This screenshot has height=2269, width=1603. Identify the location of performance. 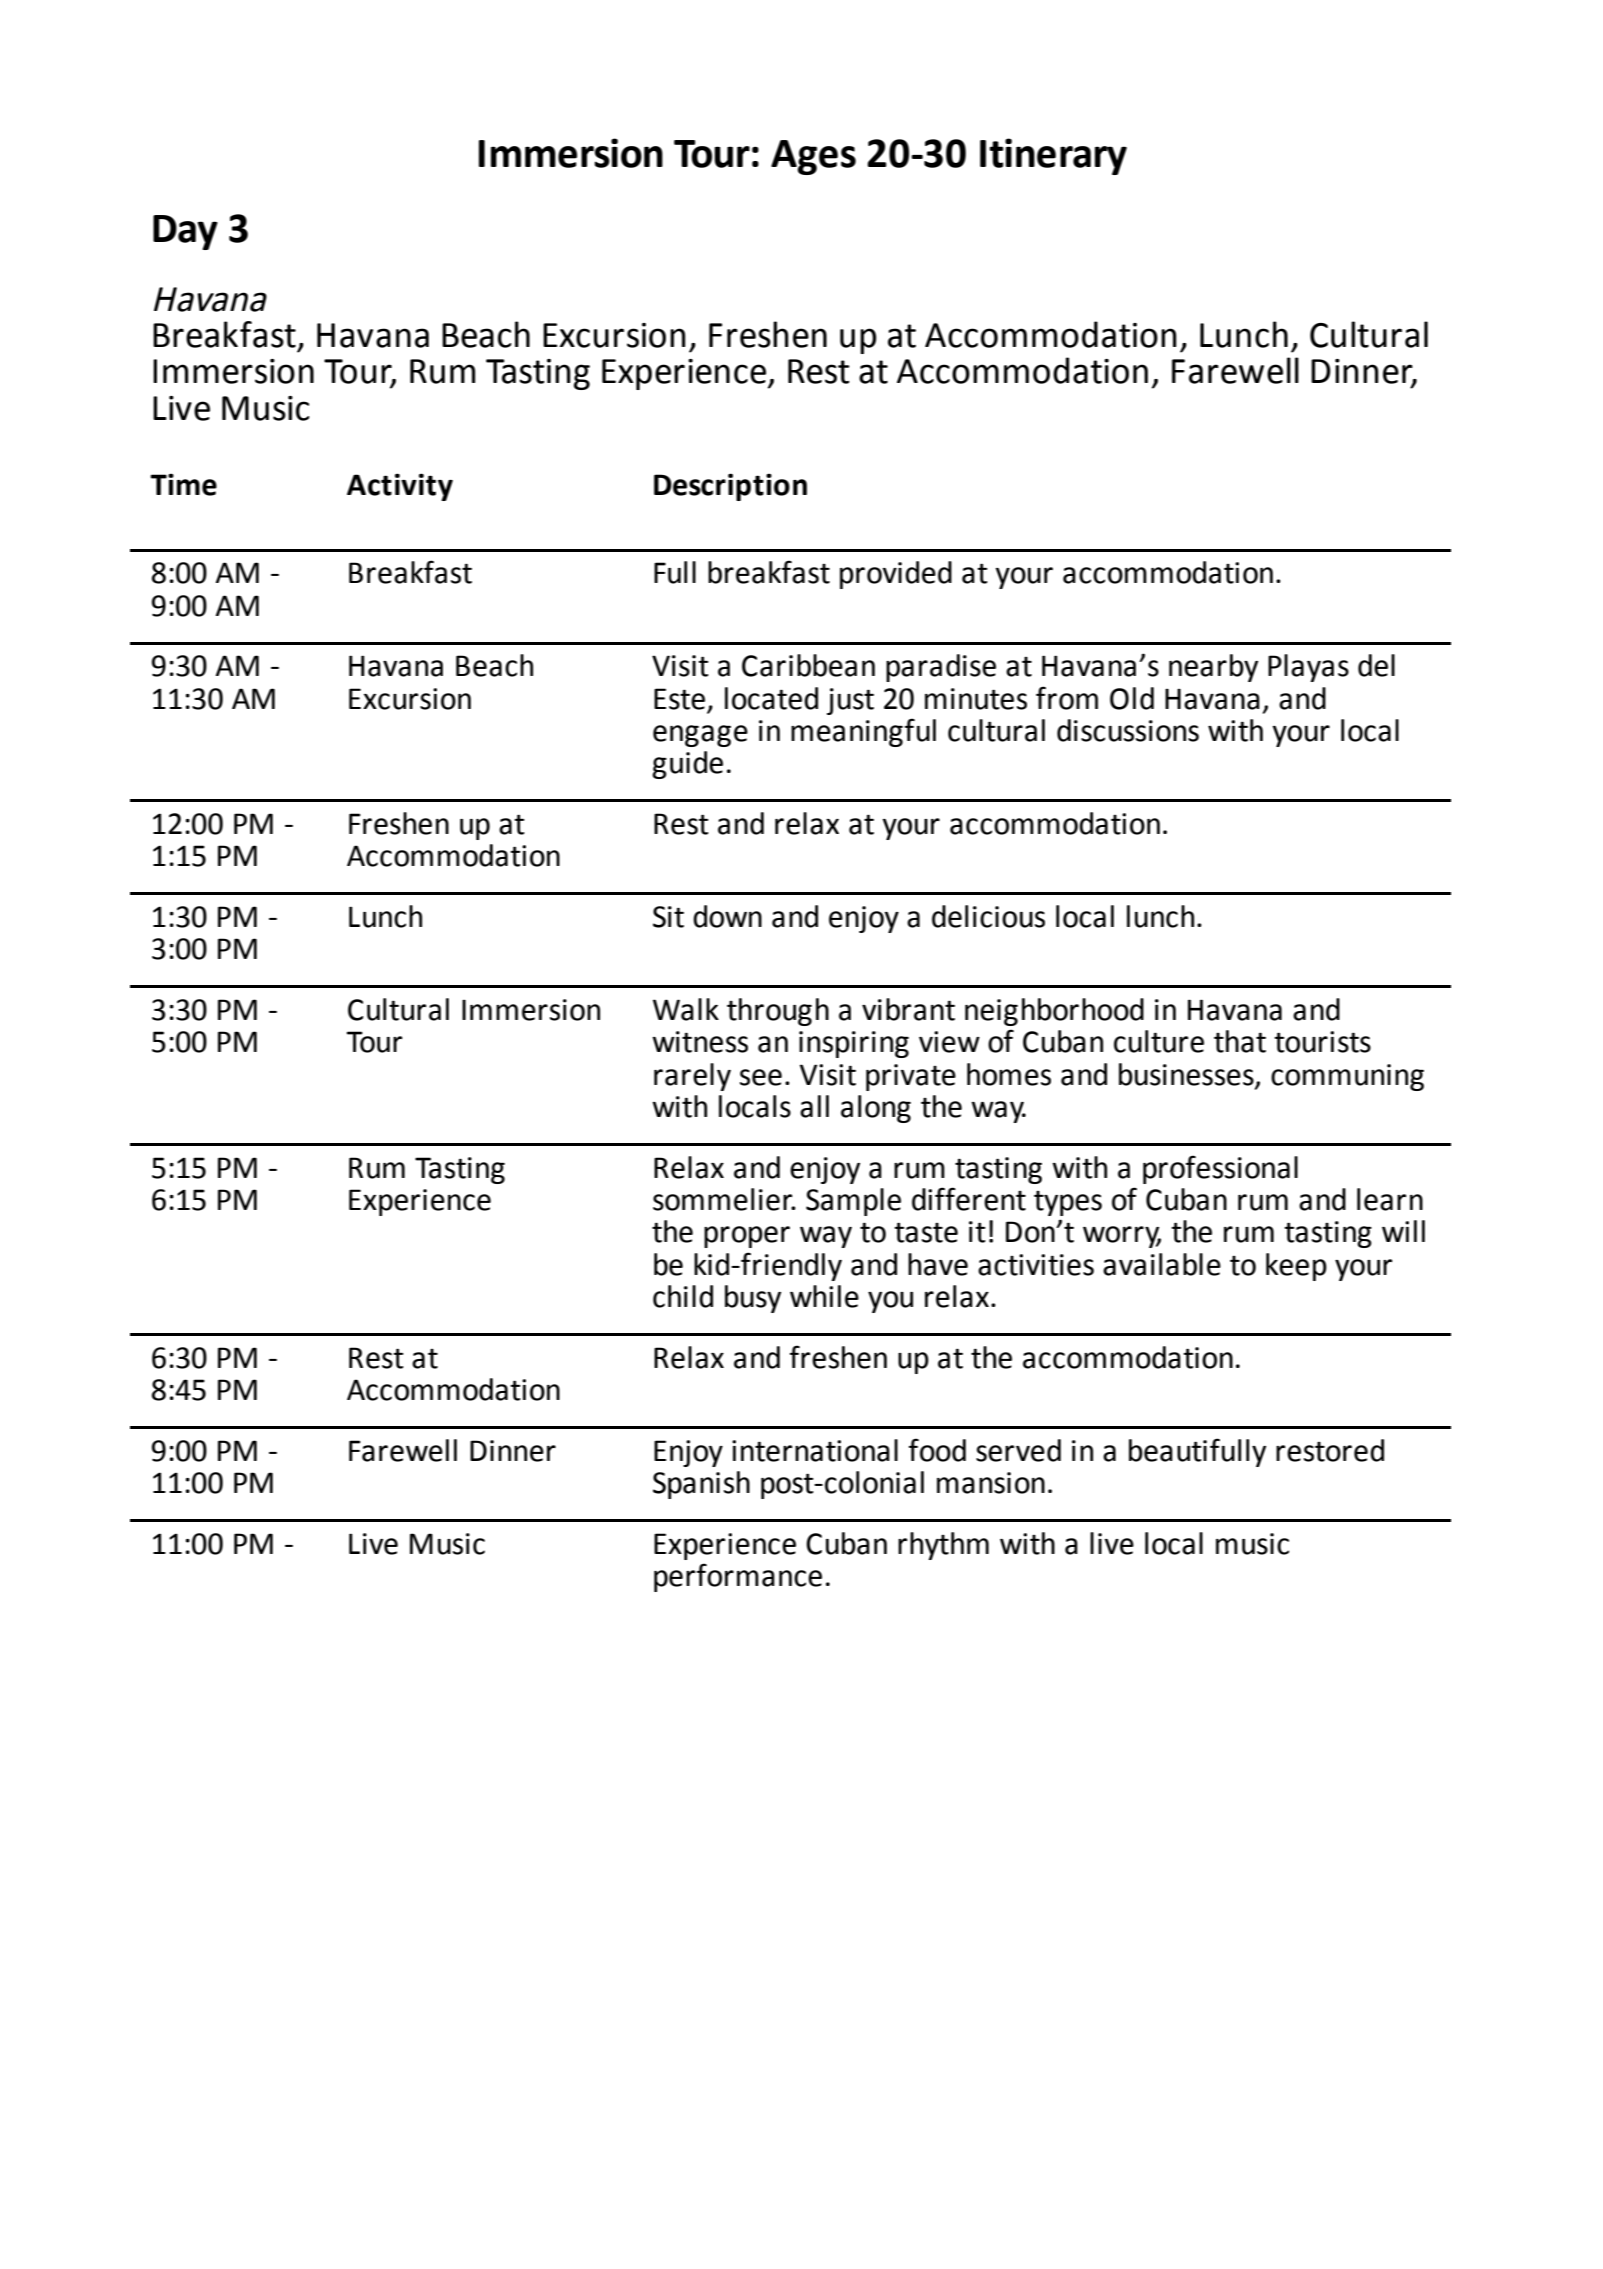
(738, 1577).
